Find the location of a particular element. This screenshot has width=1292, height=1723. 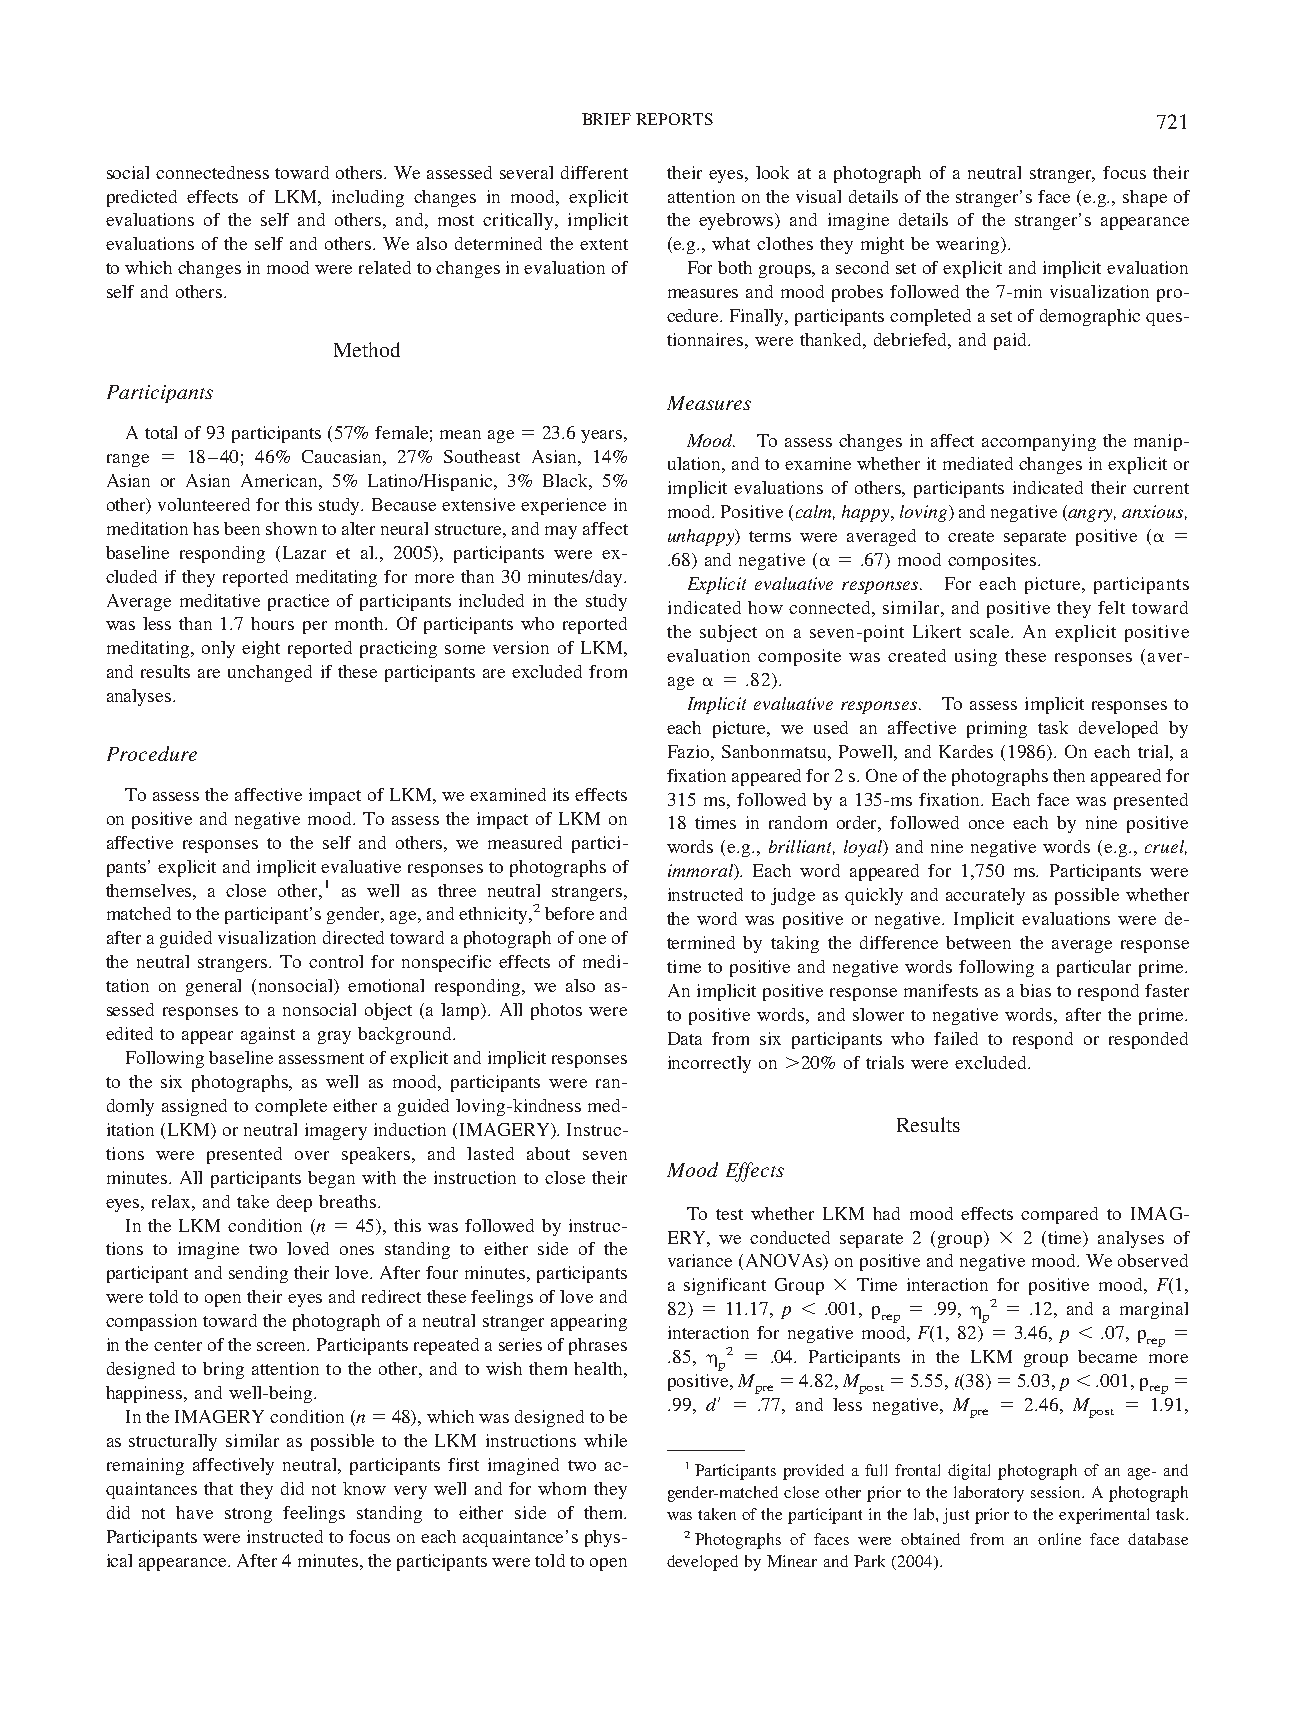

different is located at coordinates (594, 172).
